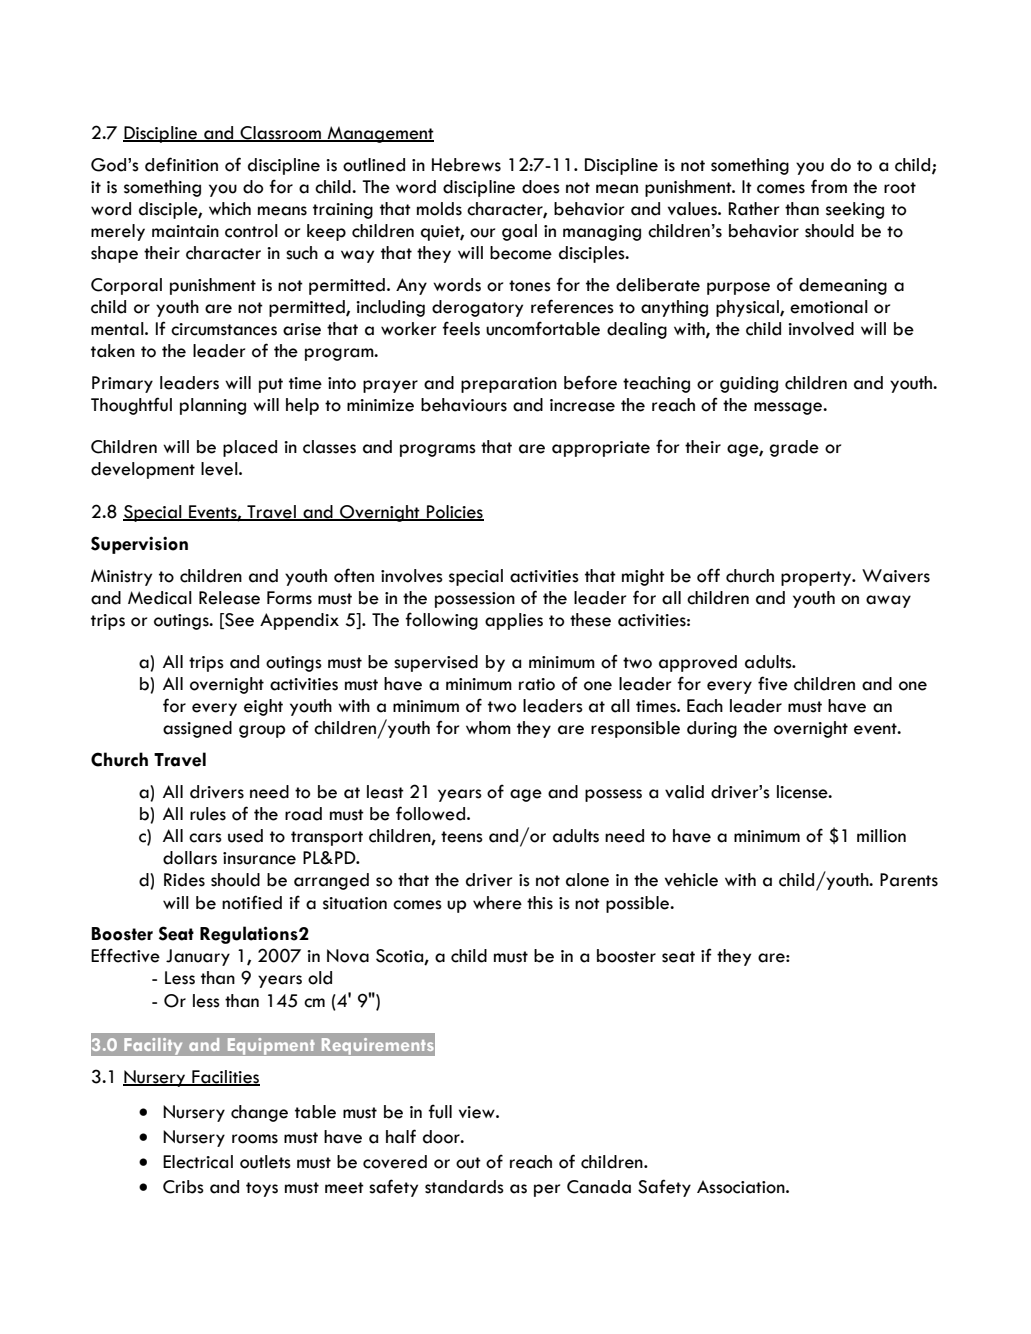 The width and height of the screenshot is (1031, 1334). Describe the element at coordinates (829, 186) in the screenshot. I see `from` at that location.
